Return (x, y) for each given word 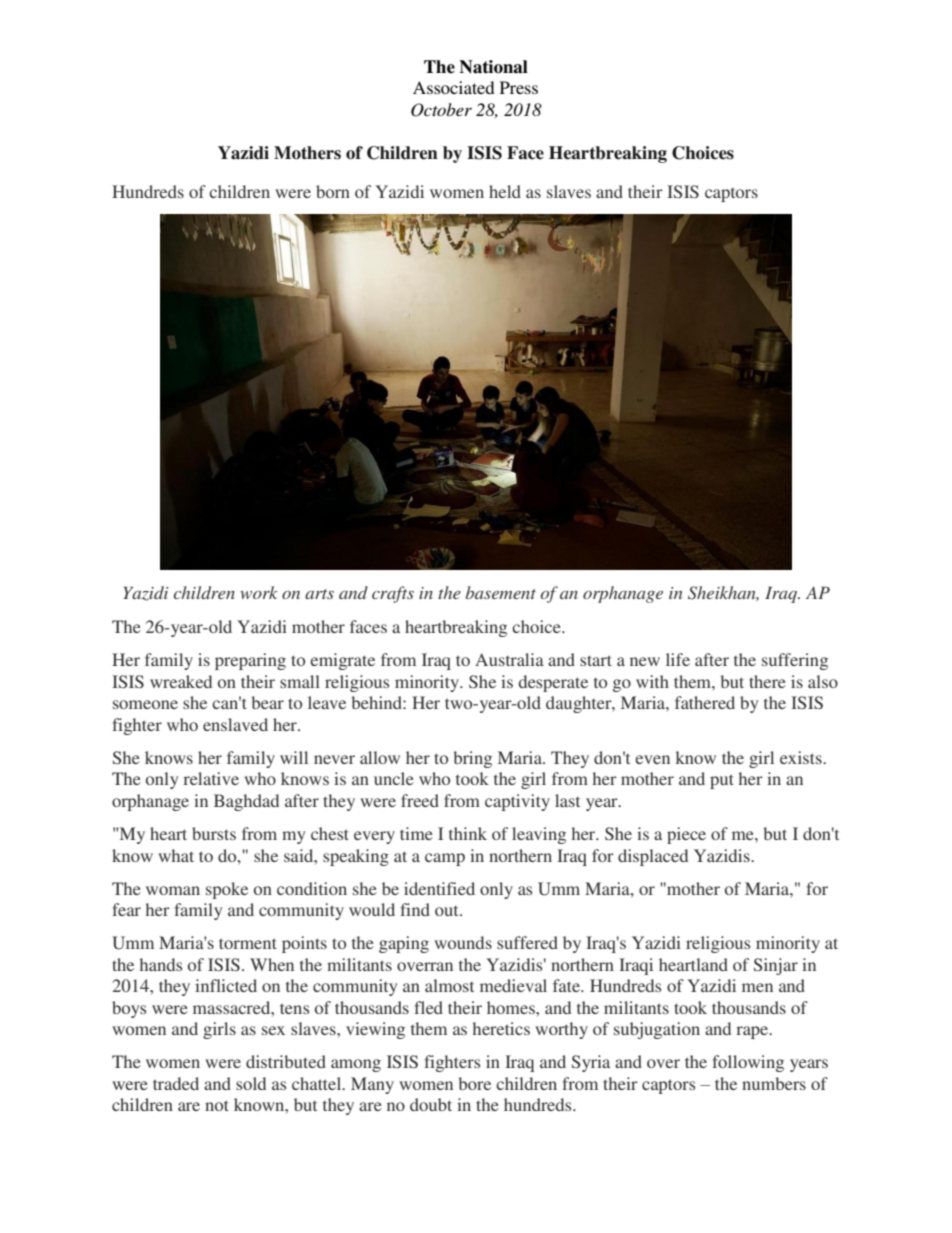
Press (519, 87)
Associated (454, 87)
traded (176, 1083)
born (333, 191)
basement (501, 592)
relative (211, 778)
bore (474, 1083)
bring (472, 759)
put (722, 781)
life (678, 659)
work (259, 592)
